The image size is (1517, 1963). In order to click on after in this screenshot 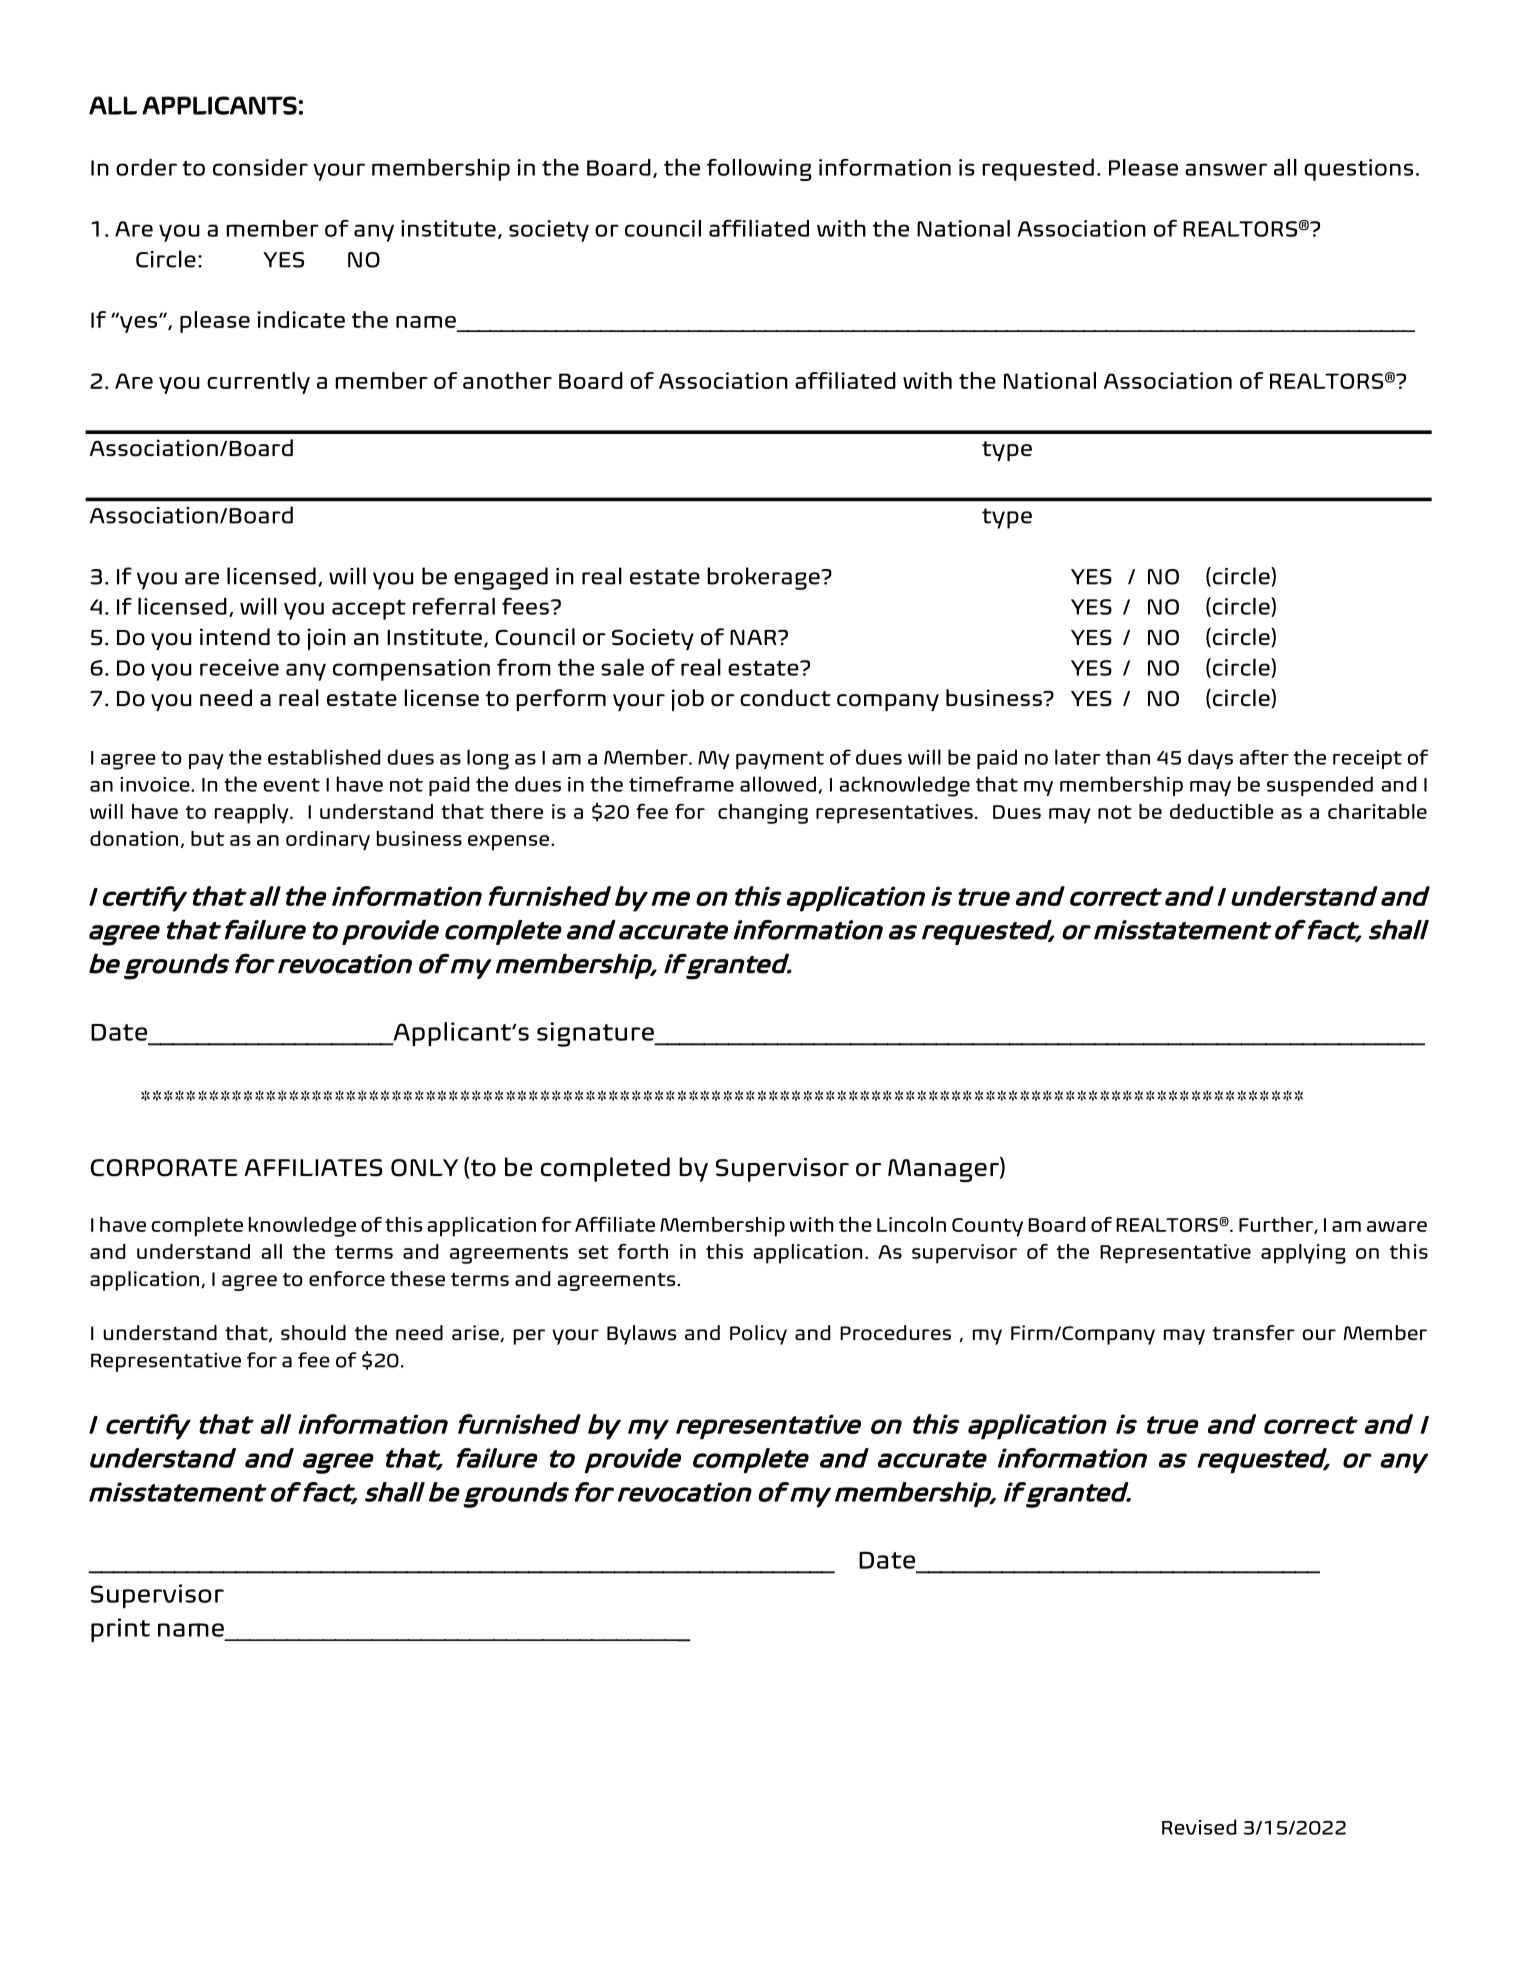, I will do `click(1264, 757)`.
